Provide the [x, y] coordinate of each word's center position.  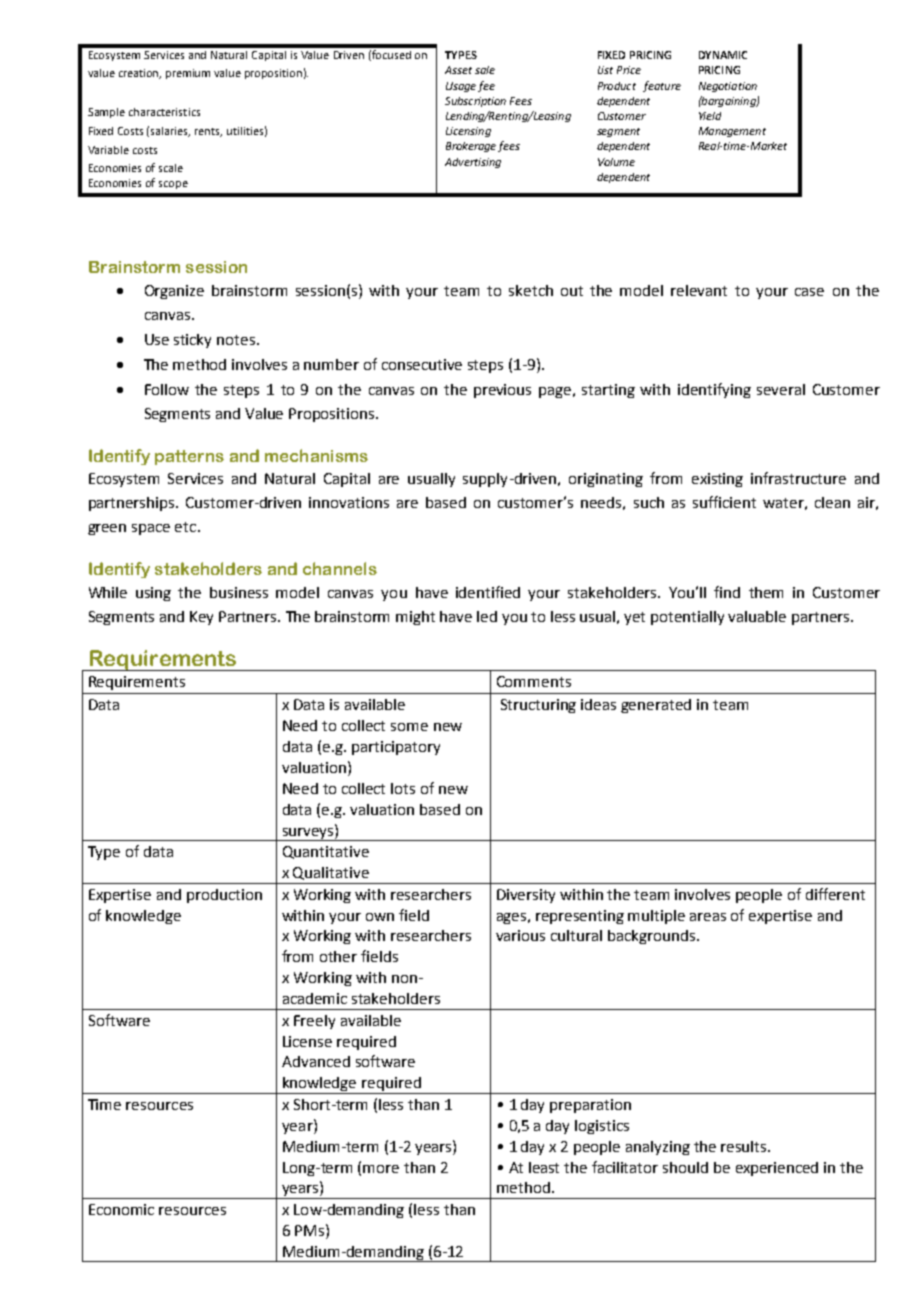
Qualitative [331, 873]
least [544, 1167]
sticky [192, 341]
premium [188, 74]
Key [201, 618]
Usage [461, 87]
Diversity [526, 896]
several [781, 389]
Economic [121, 1209]
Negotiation [728, 87]
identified [488, 592]
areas [708, 917]
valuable [757, 616]
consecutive [422, 364]
